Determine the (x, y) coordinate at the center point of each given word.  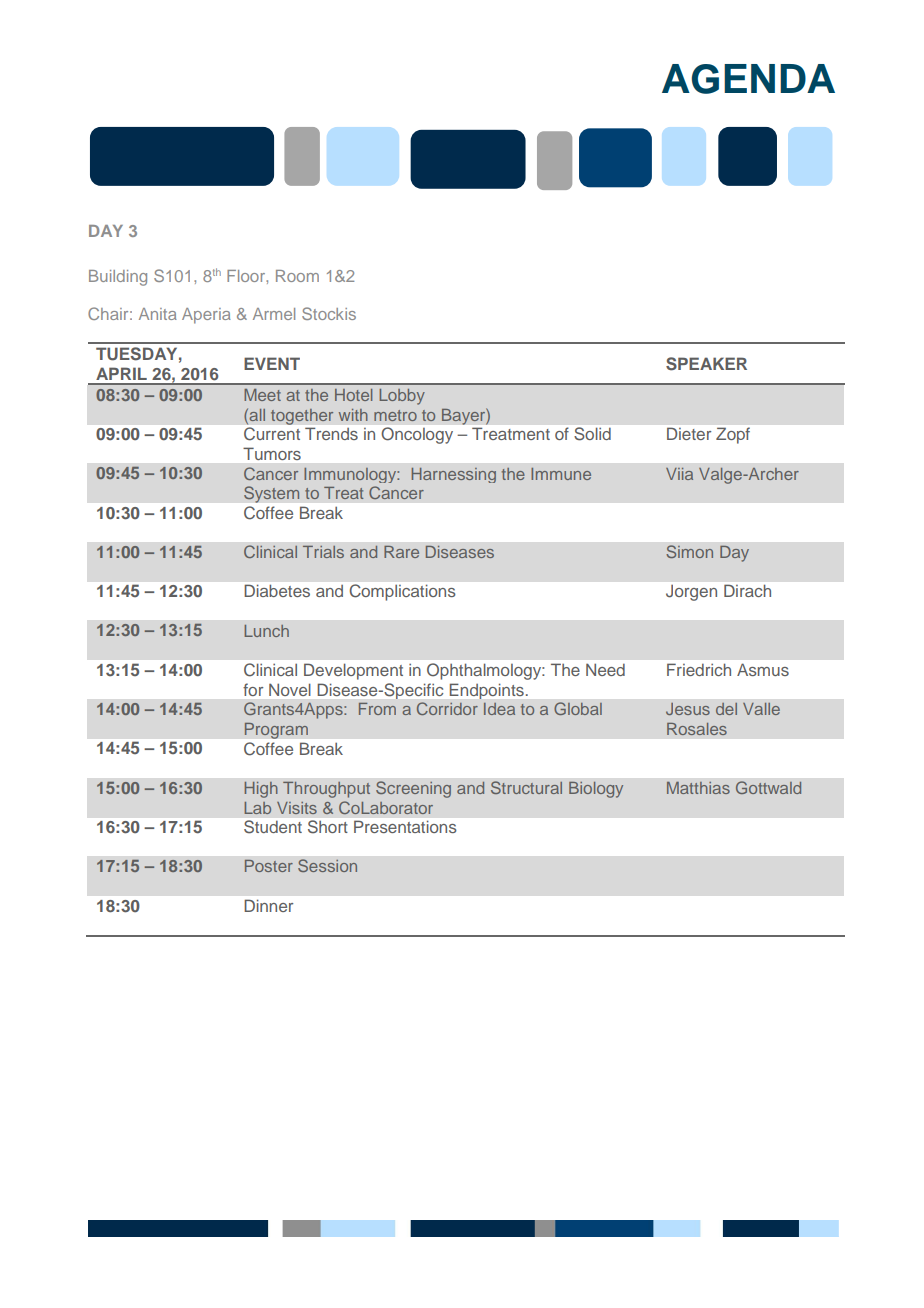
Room (297, 276)
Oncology (417, 435)
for (253, 689)
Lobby (402, 397)
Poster (269, 866)
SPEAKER (706, 364)
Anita (158, 314)
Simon (689, 551)
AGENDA (748, 79)
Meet (262, 395)
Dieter (689, 434)
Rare (401, 552)
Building (118, 278)
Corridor (447, 708)
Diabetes (277, 590)
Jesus (688, 709)
